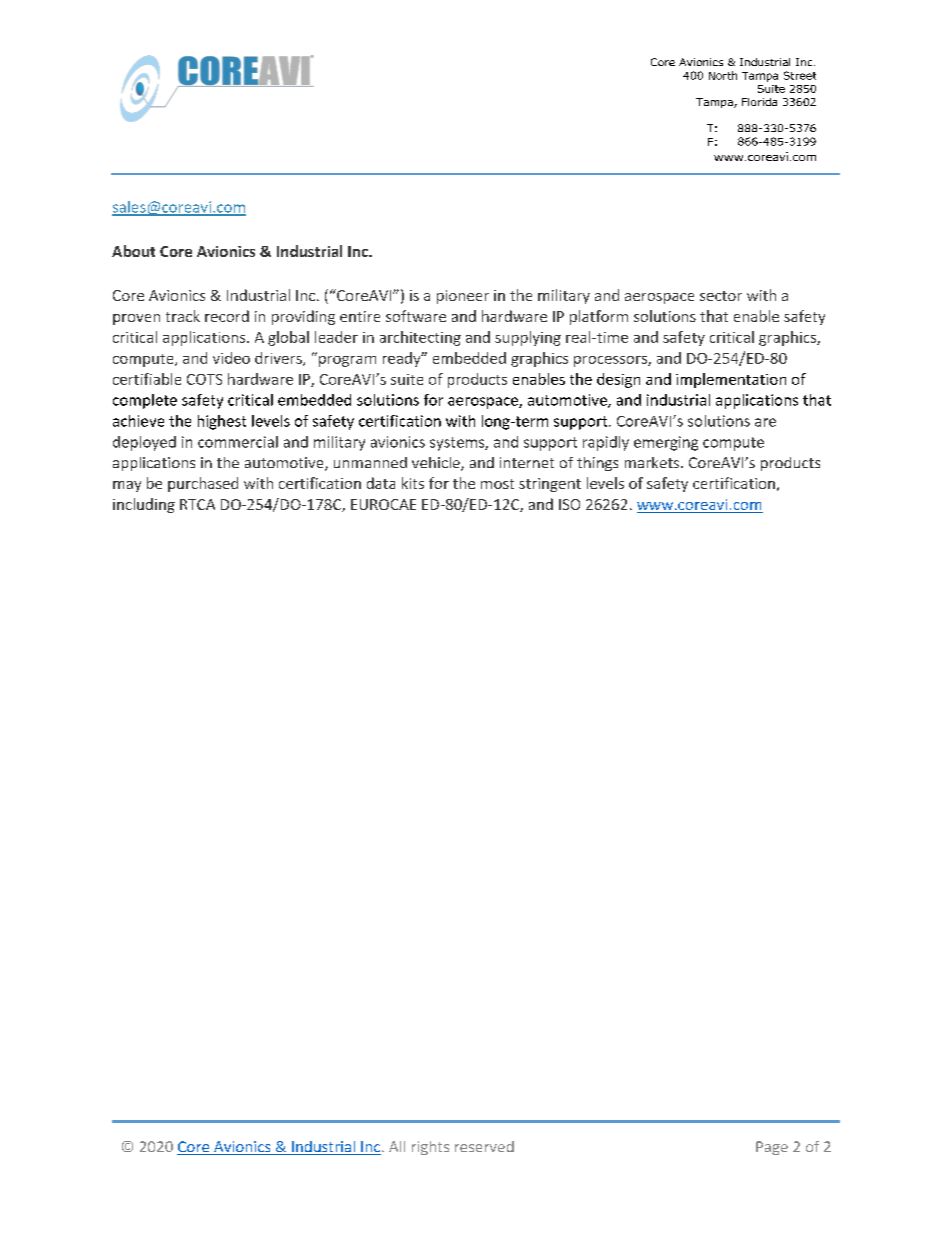 Image resolution: width=952 pixels, height=1233 pixels. Describe the element at coordinates (397, 1146) in the page. I see `All` at that location.
